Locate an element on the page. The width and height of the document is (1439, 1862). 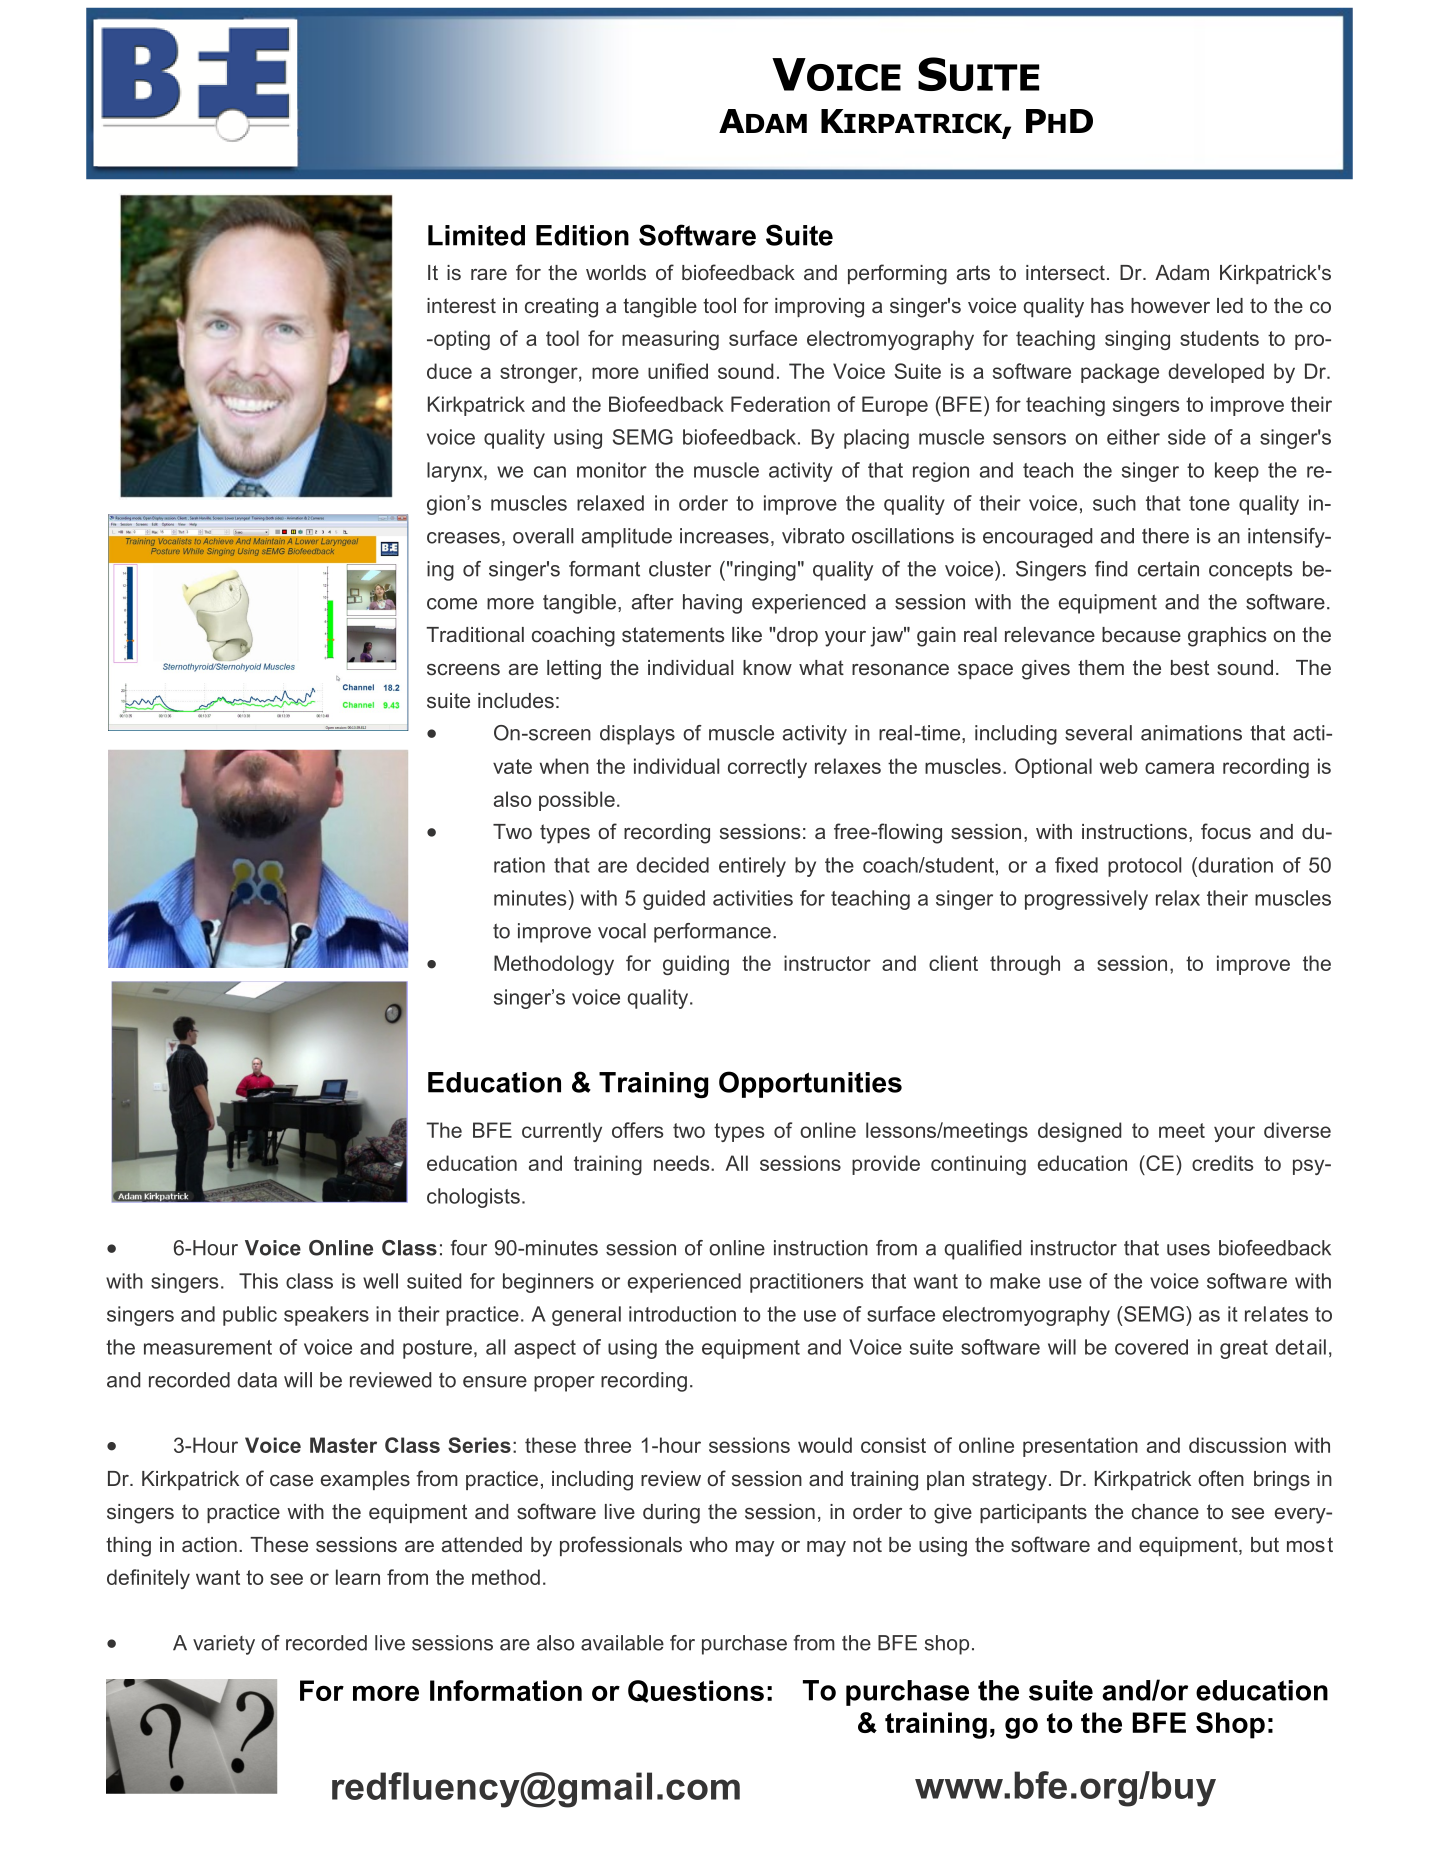
variety is located at coordinates (224, 1645).
